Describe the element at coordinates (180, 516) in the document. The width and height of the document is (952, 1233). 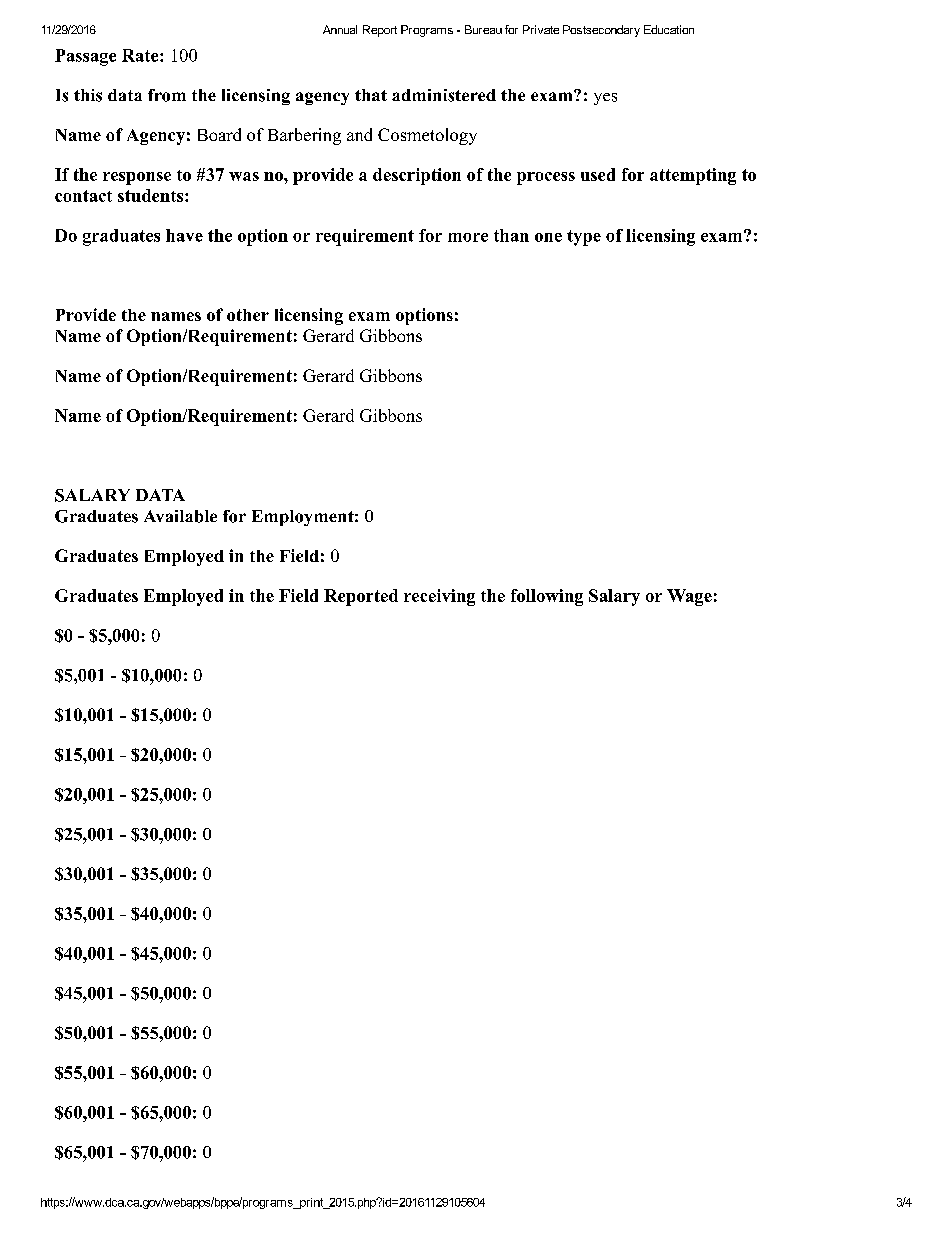
I see `Available` at that location.
